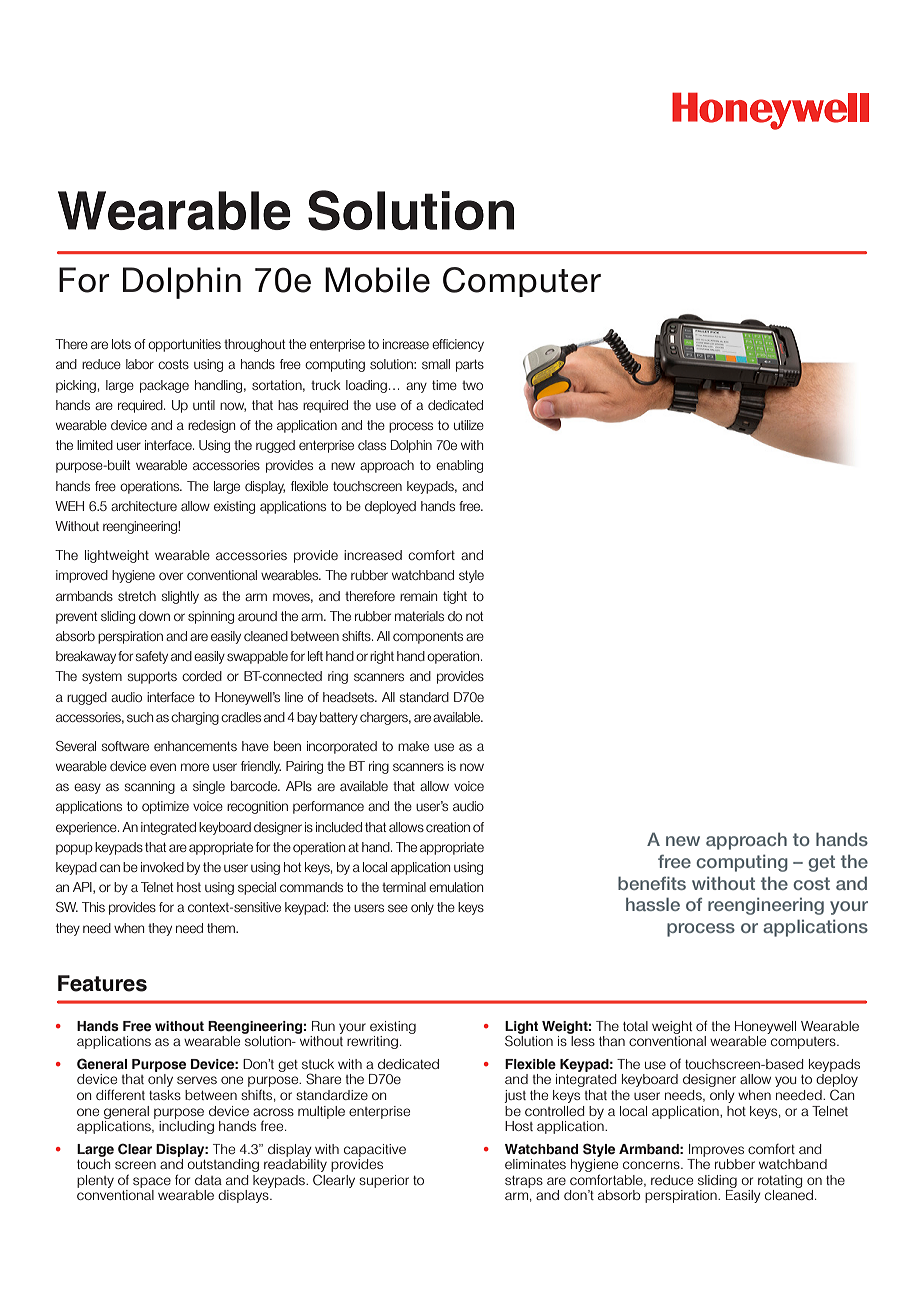  I want to click on Mobile, so click(377, 280).
